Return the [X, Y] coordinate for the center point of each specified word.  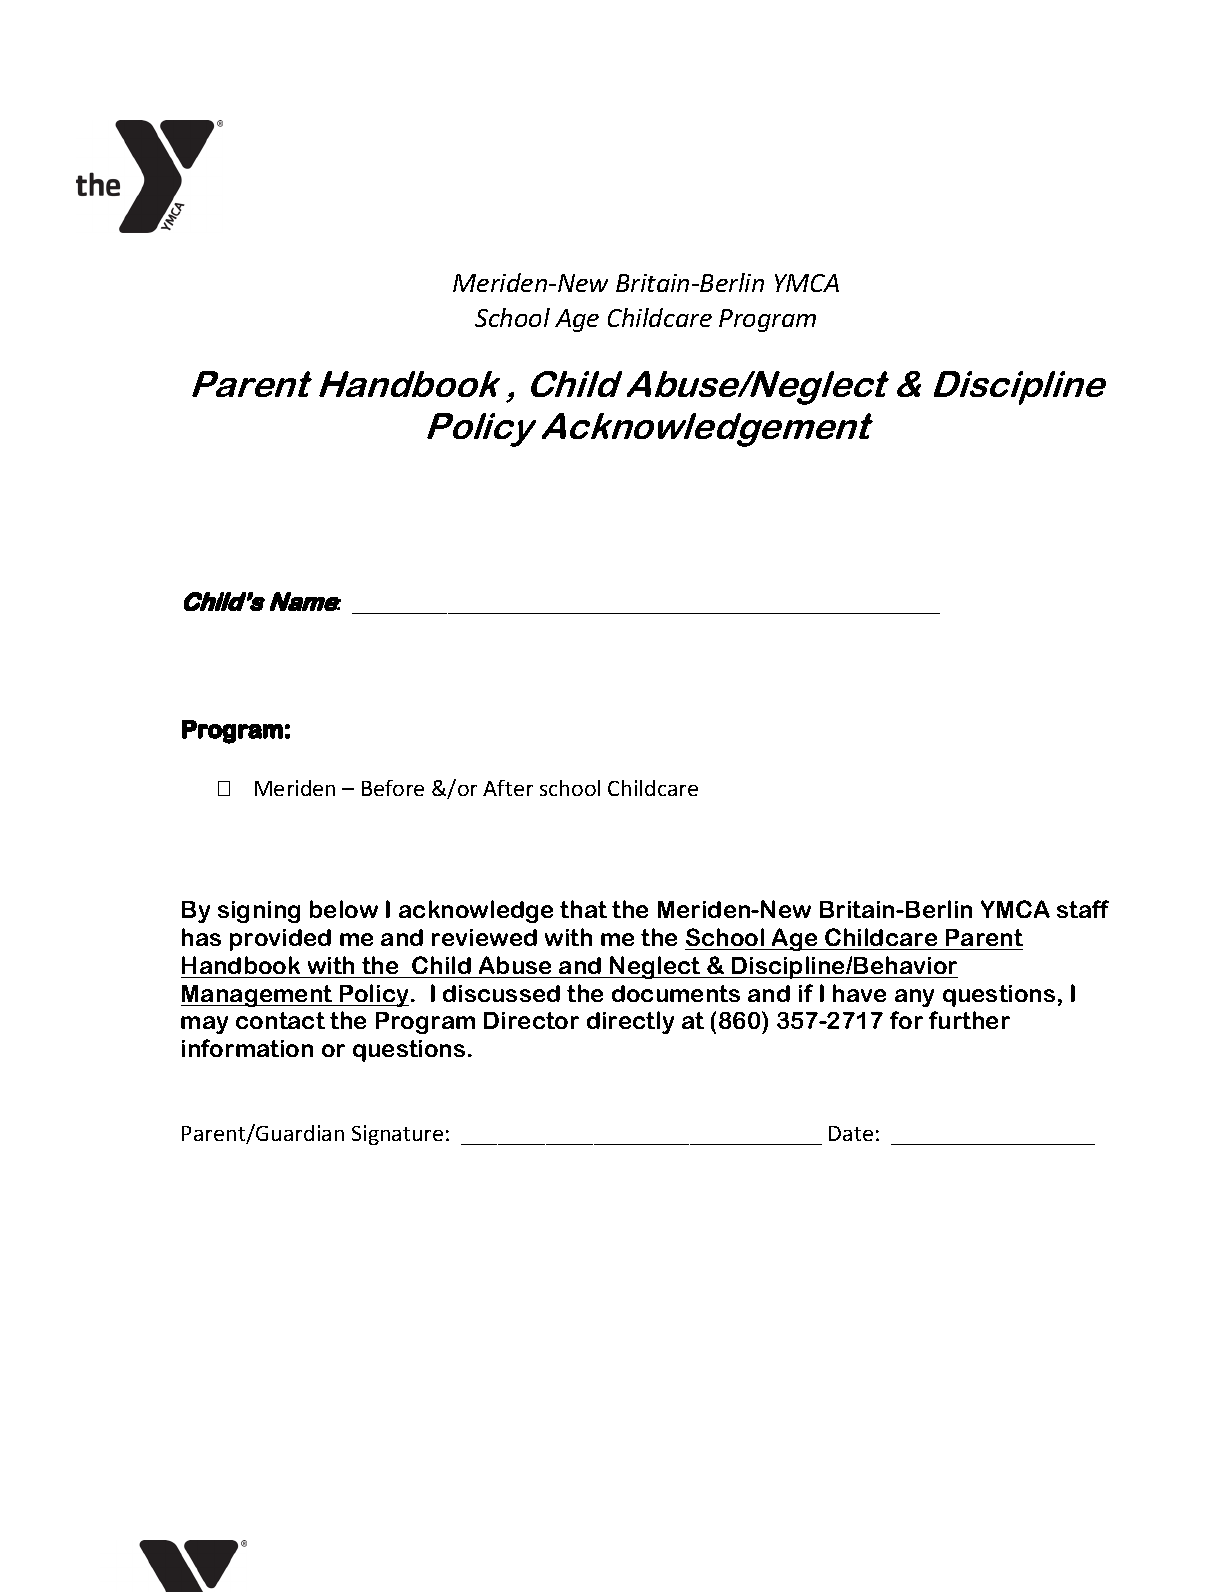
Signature [397, 1135]
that [583, 909]
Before [393, 788]
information [247, 1048]
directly [630, 1022]
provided [280, 940]
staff [1083, 909]
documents [676, 993]
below [344, 909]
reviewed [484, 937]
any [914, 998]
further [969, 1020]
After [508, 788]
